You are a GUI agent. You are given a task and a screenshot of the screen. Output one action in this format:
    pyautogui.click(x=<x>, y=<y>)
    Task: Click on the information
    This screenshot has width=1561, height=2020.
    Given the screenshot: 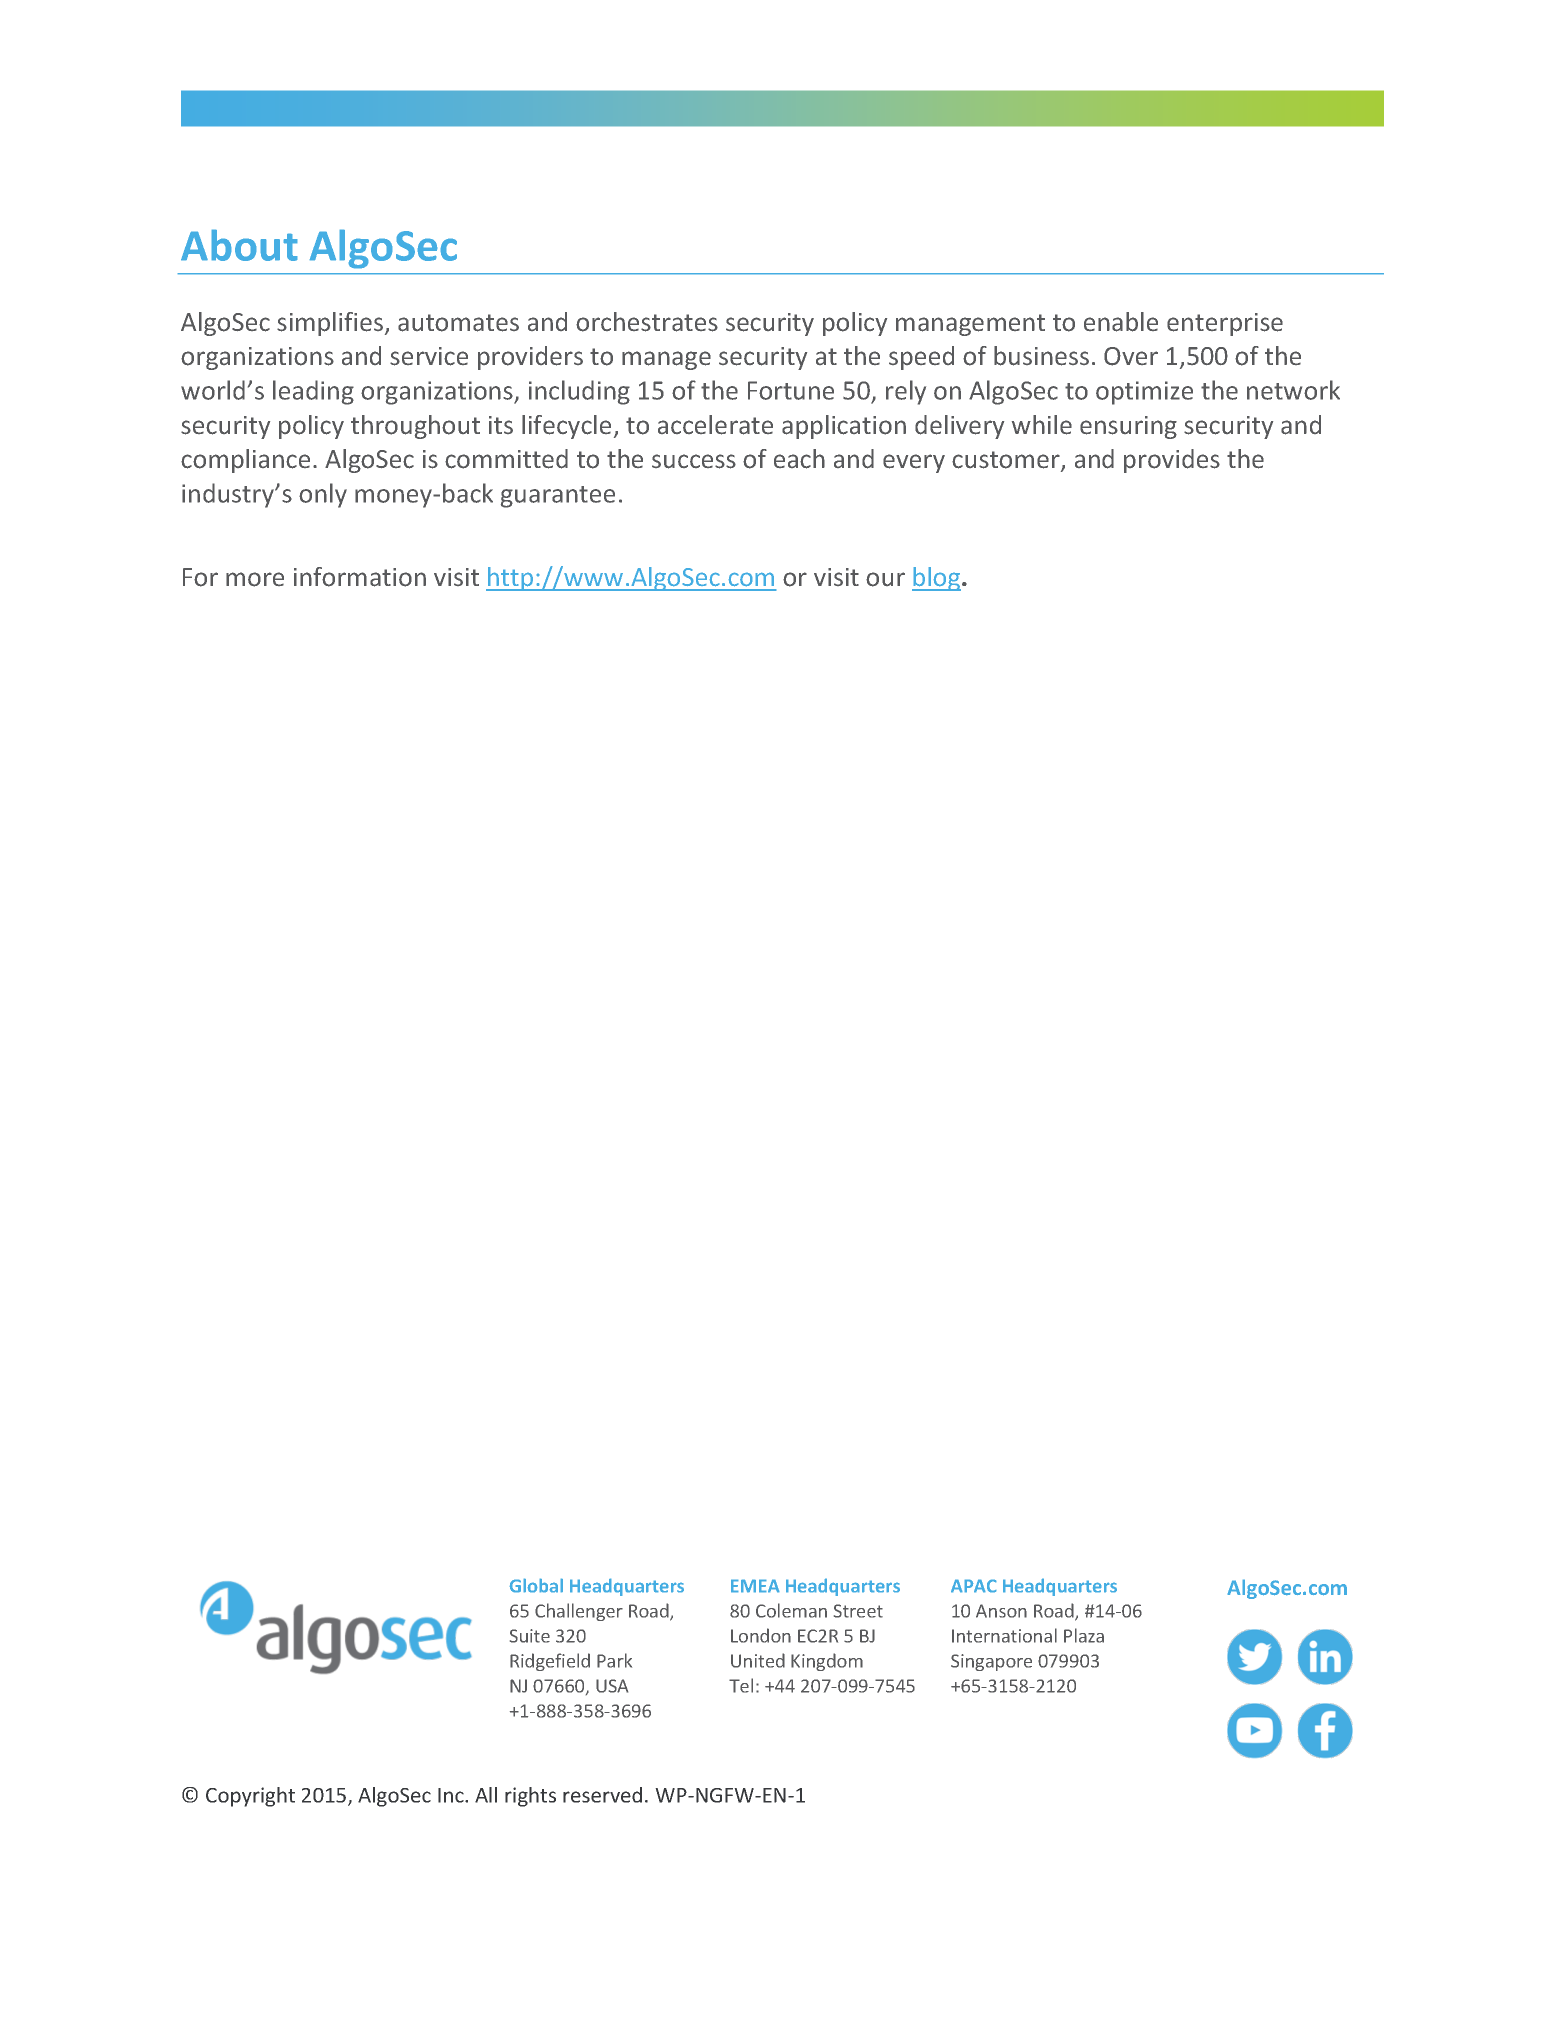 What is the action you would take?
    pyautogui.click(x=360, y=577)
